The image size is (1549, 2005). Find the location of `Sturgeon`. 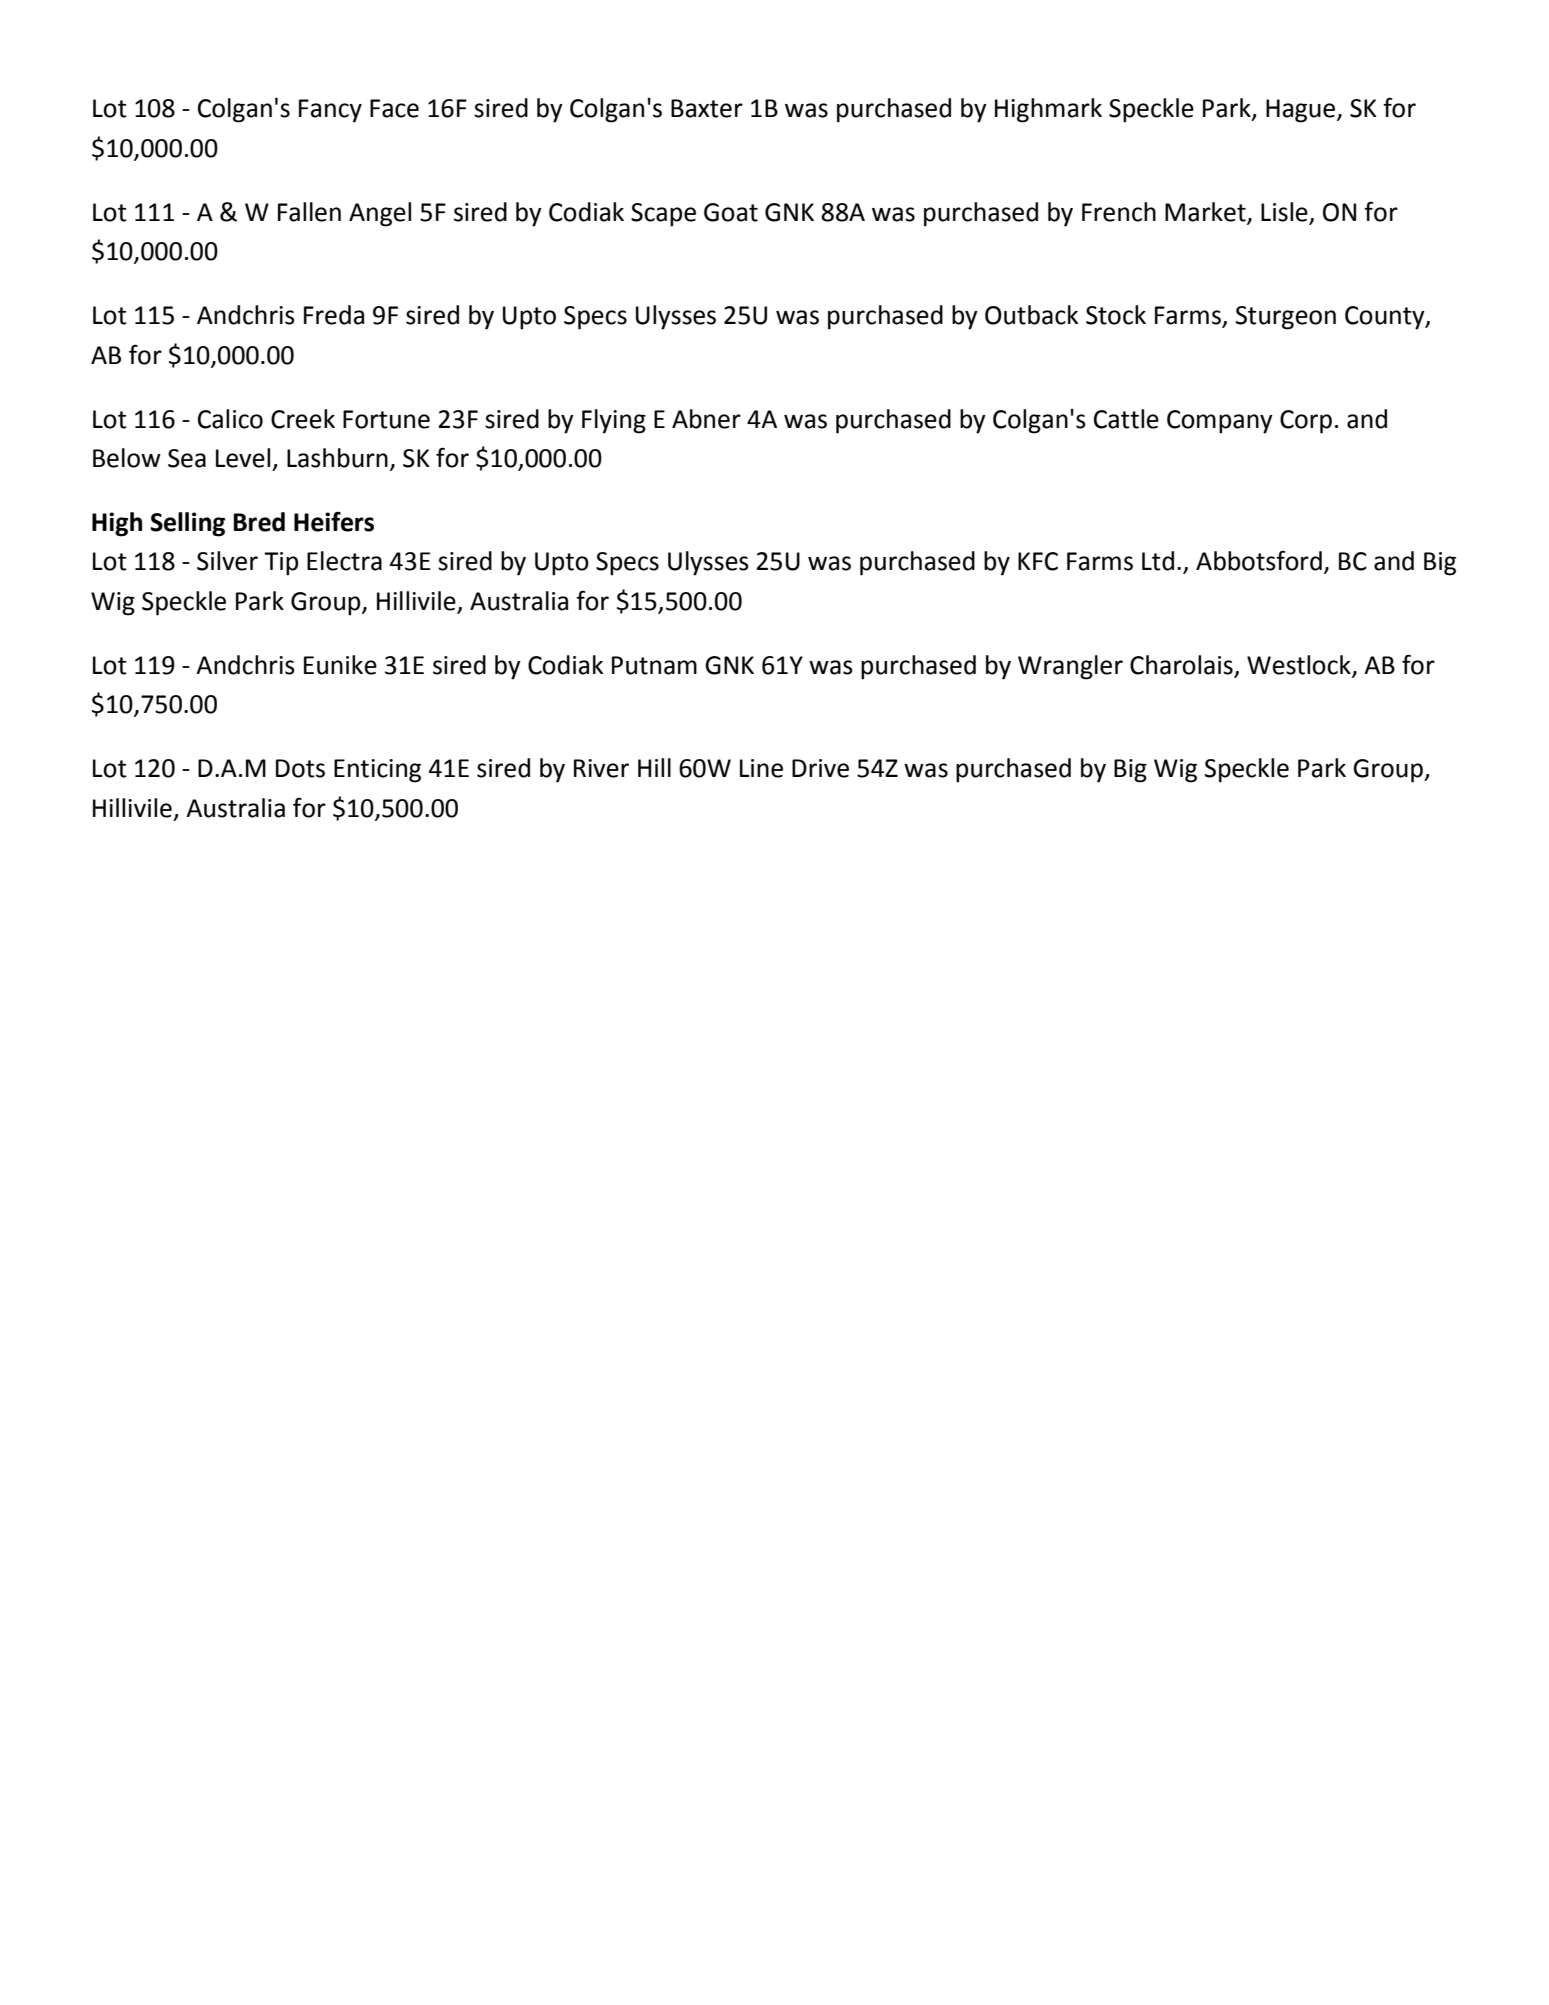

Sturgeon is located at coordinates (1286, 318).
